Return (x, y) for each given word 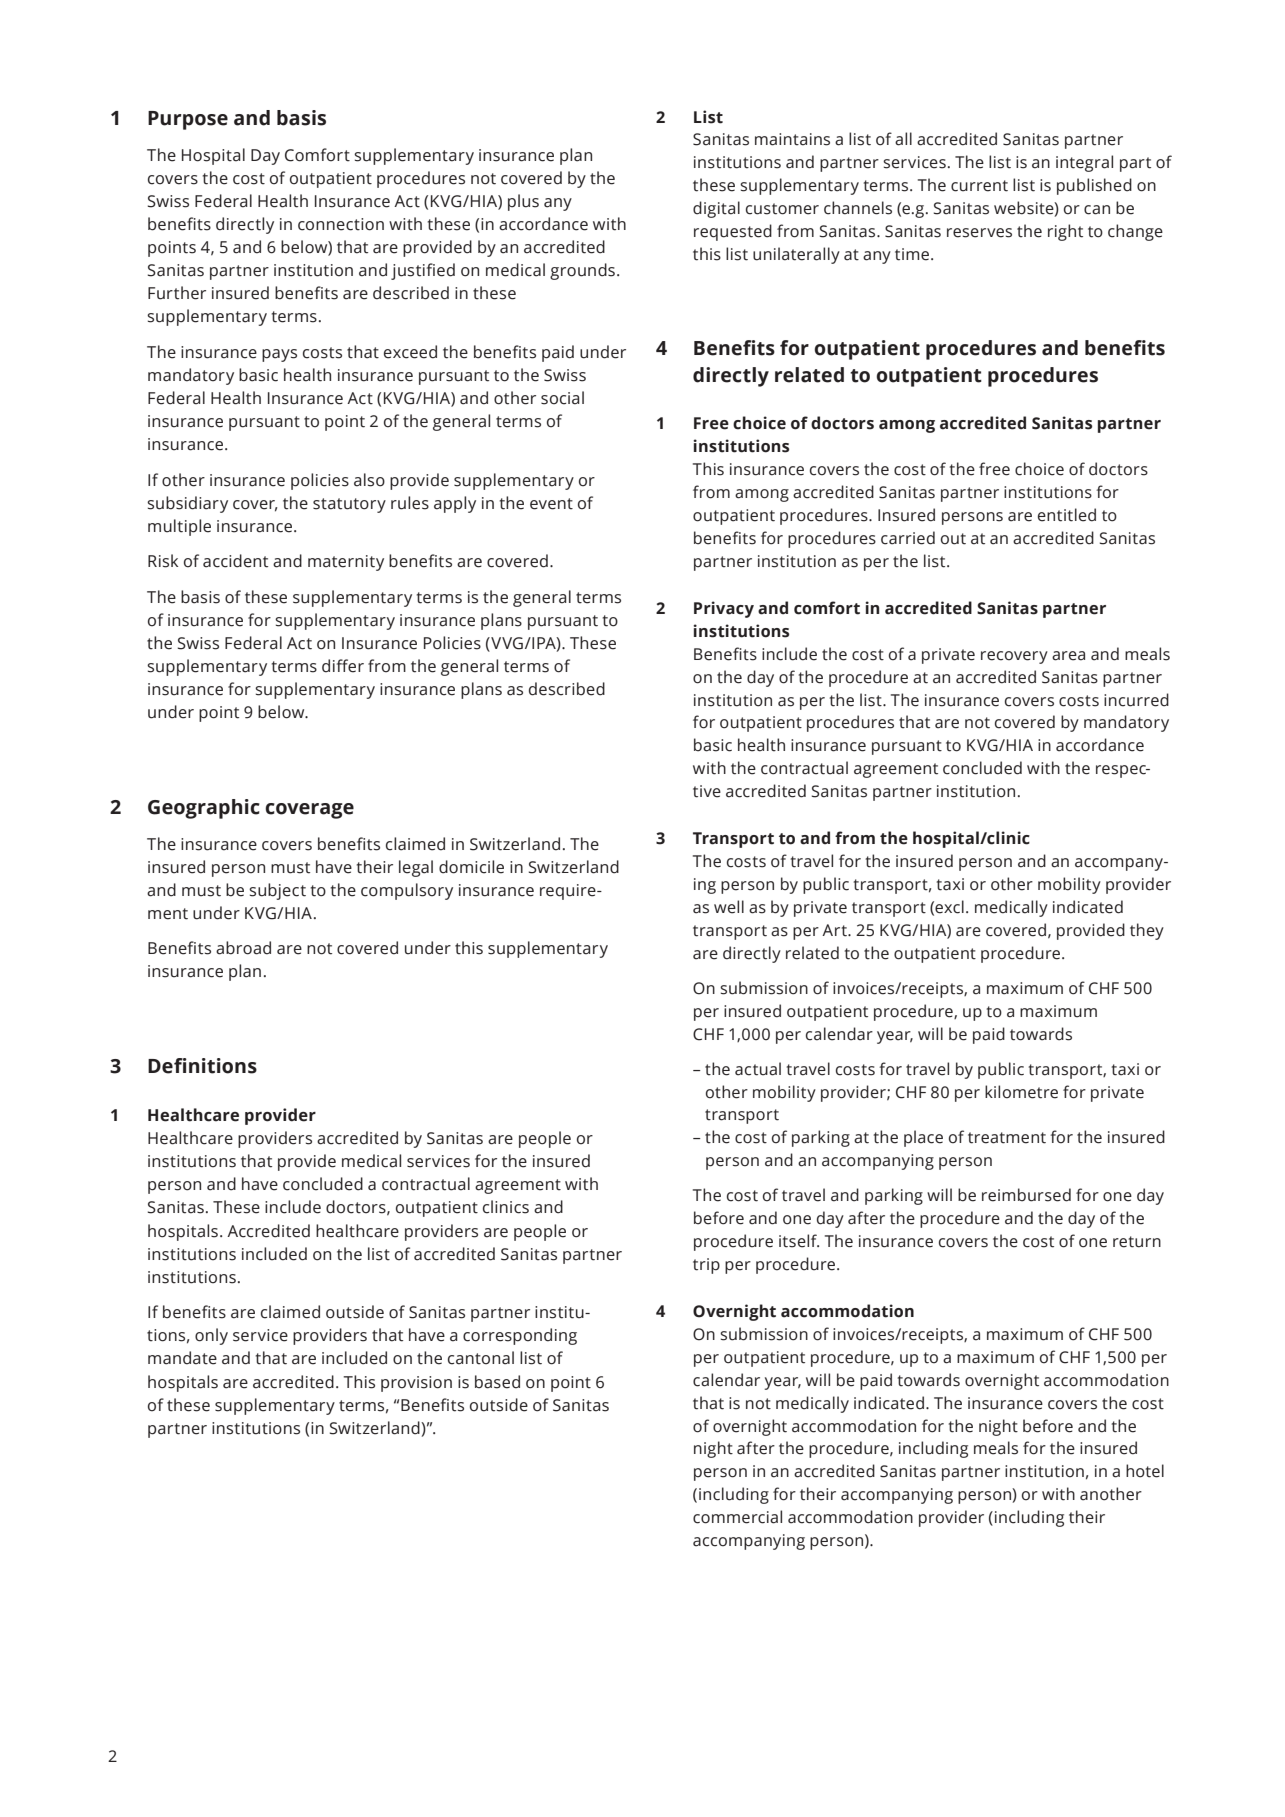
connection (341, 224)
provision (416, 1384)
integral (1084, 163)
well (729, 907)
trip (706, 1266)
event (551, 504)
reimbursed (1026, 1195)
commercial (737, 1517)
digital (716, 209)
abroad (243, 948)
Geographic (204, 809)
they (1147, 931)
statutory (349, 505)
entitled (1067, 515)
